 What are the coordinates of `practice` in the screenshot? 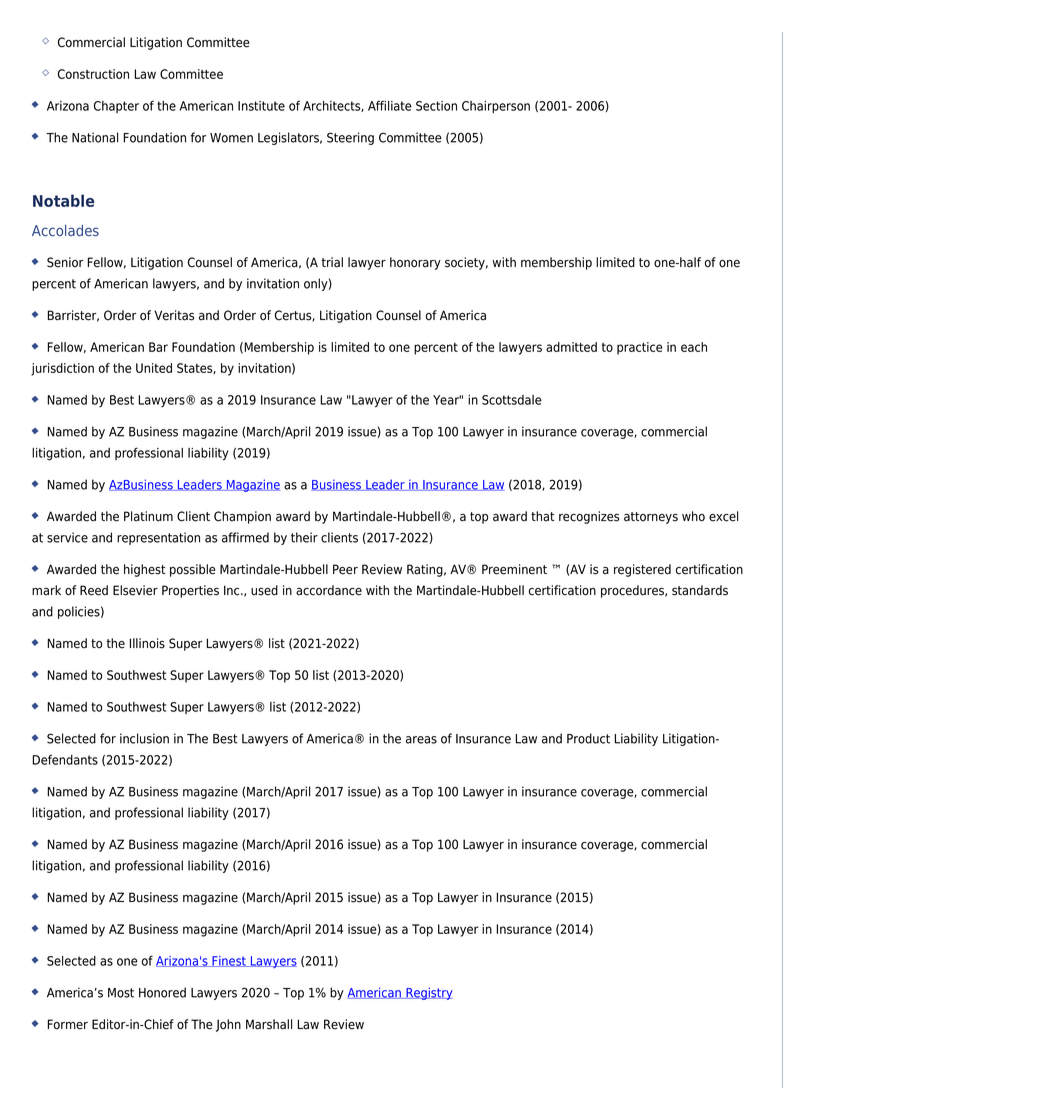 It's located at (640, 348).
